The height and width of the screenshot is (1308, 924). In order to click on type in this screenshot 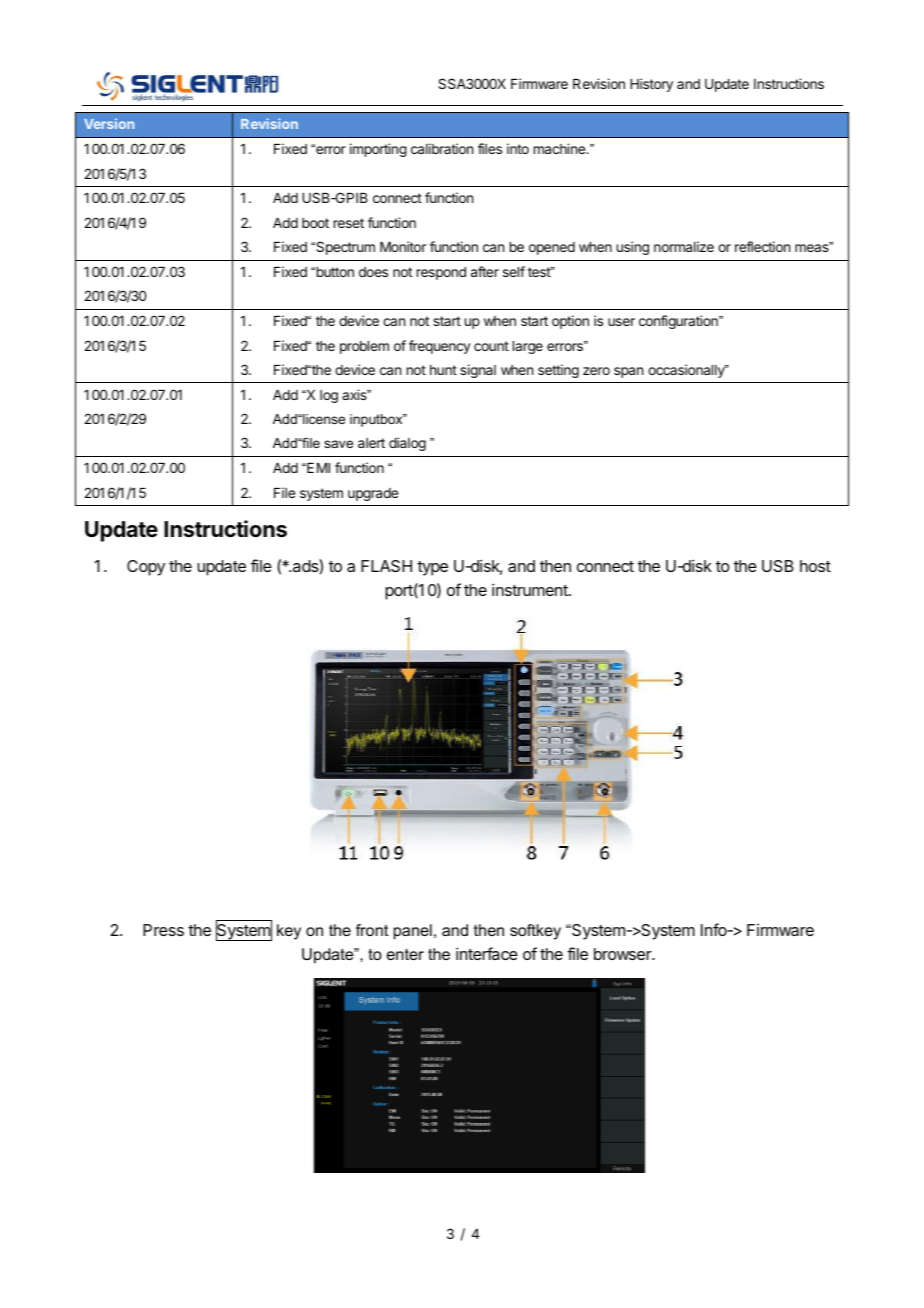, I will do `click(432, 568)`.
